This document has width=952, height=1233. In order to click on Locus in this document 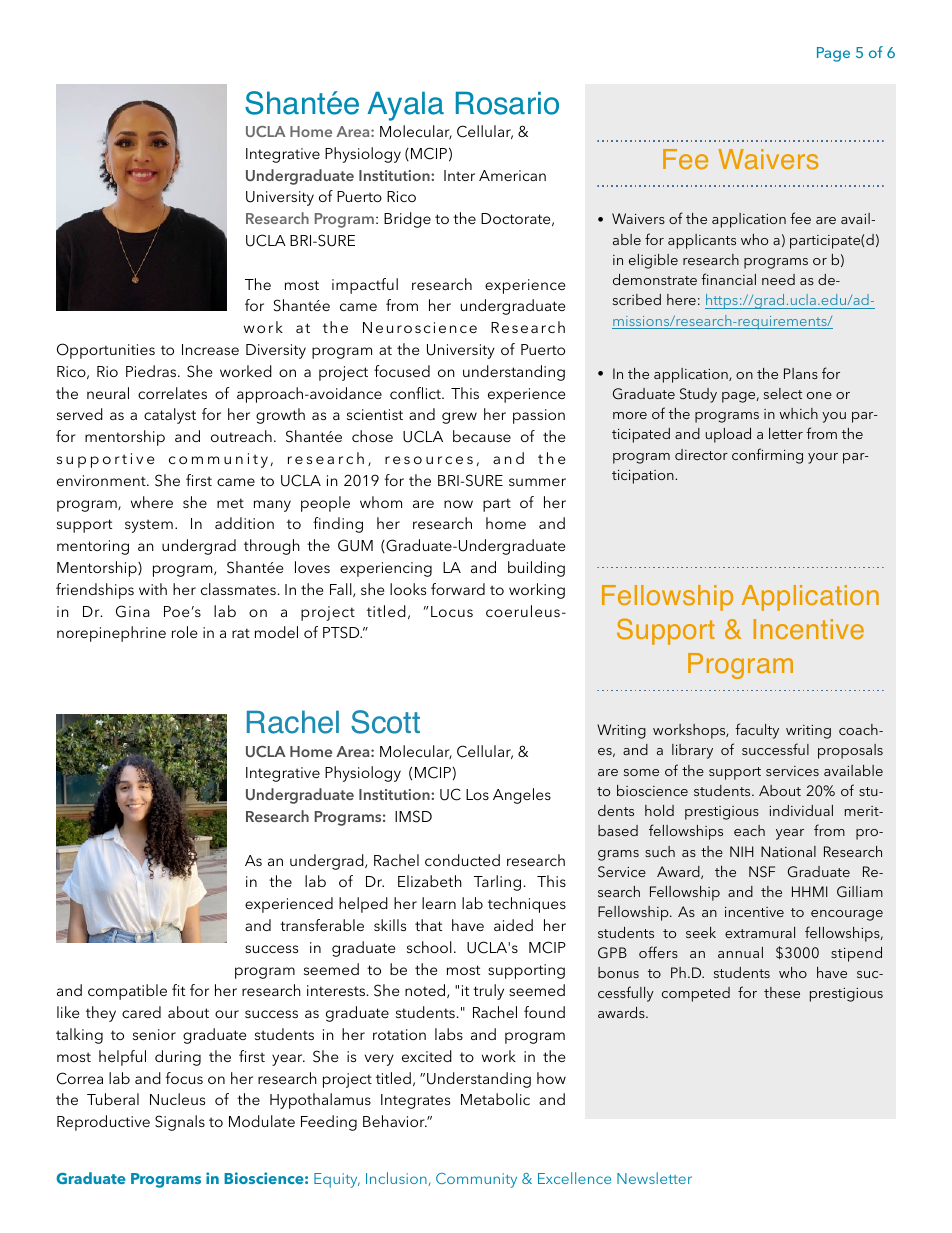, I will do `click(452, 611)`.
